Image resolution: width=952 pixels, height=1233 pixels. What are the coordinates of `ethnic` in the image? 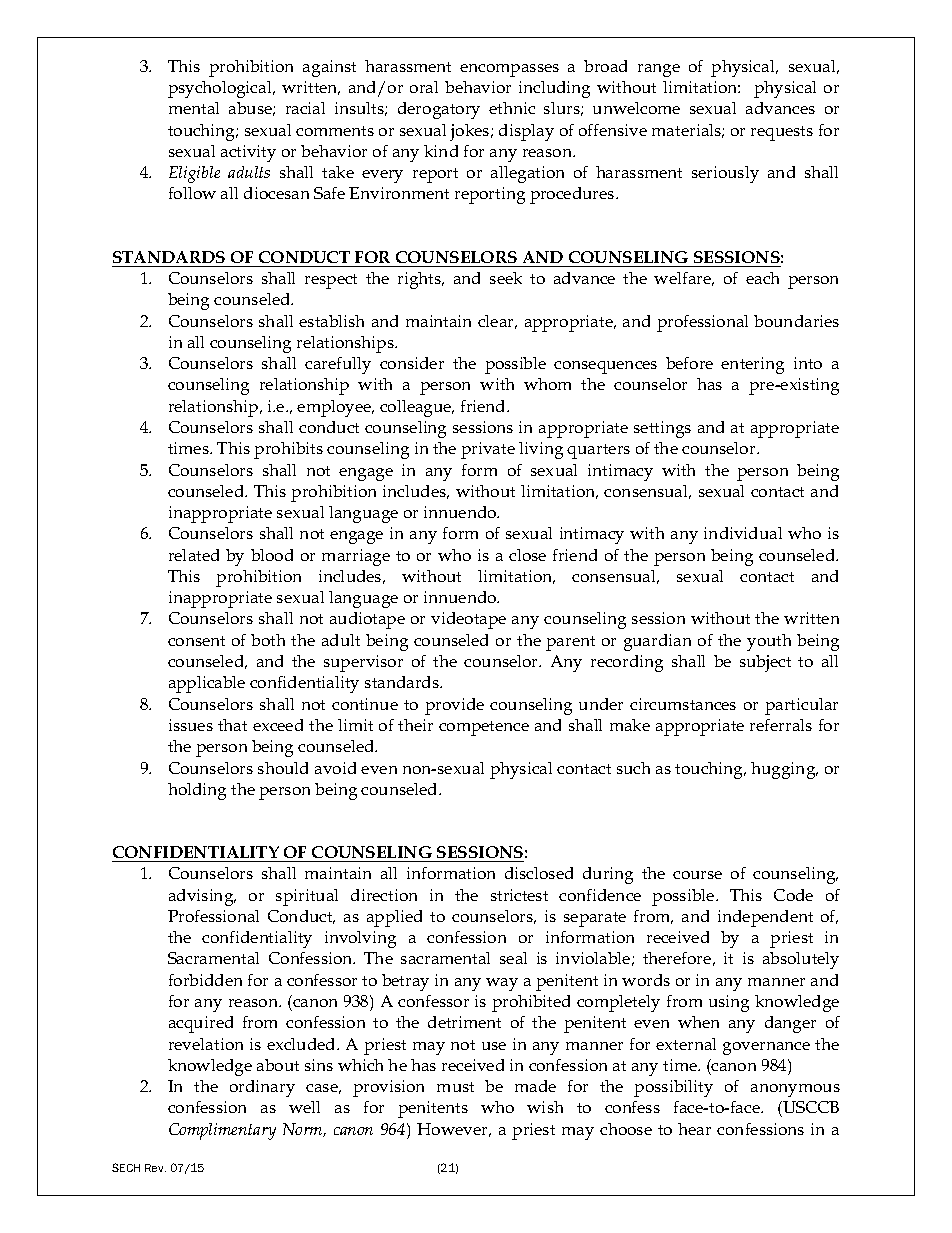 It's located at (512, 108).
